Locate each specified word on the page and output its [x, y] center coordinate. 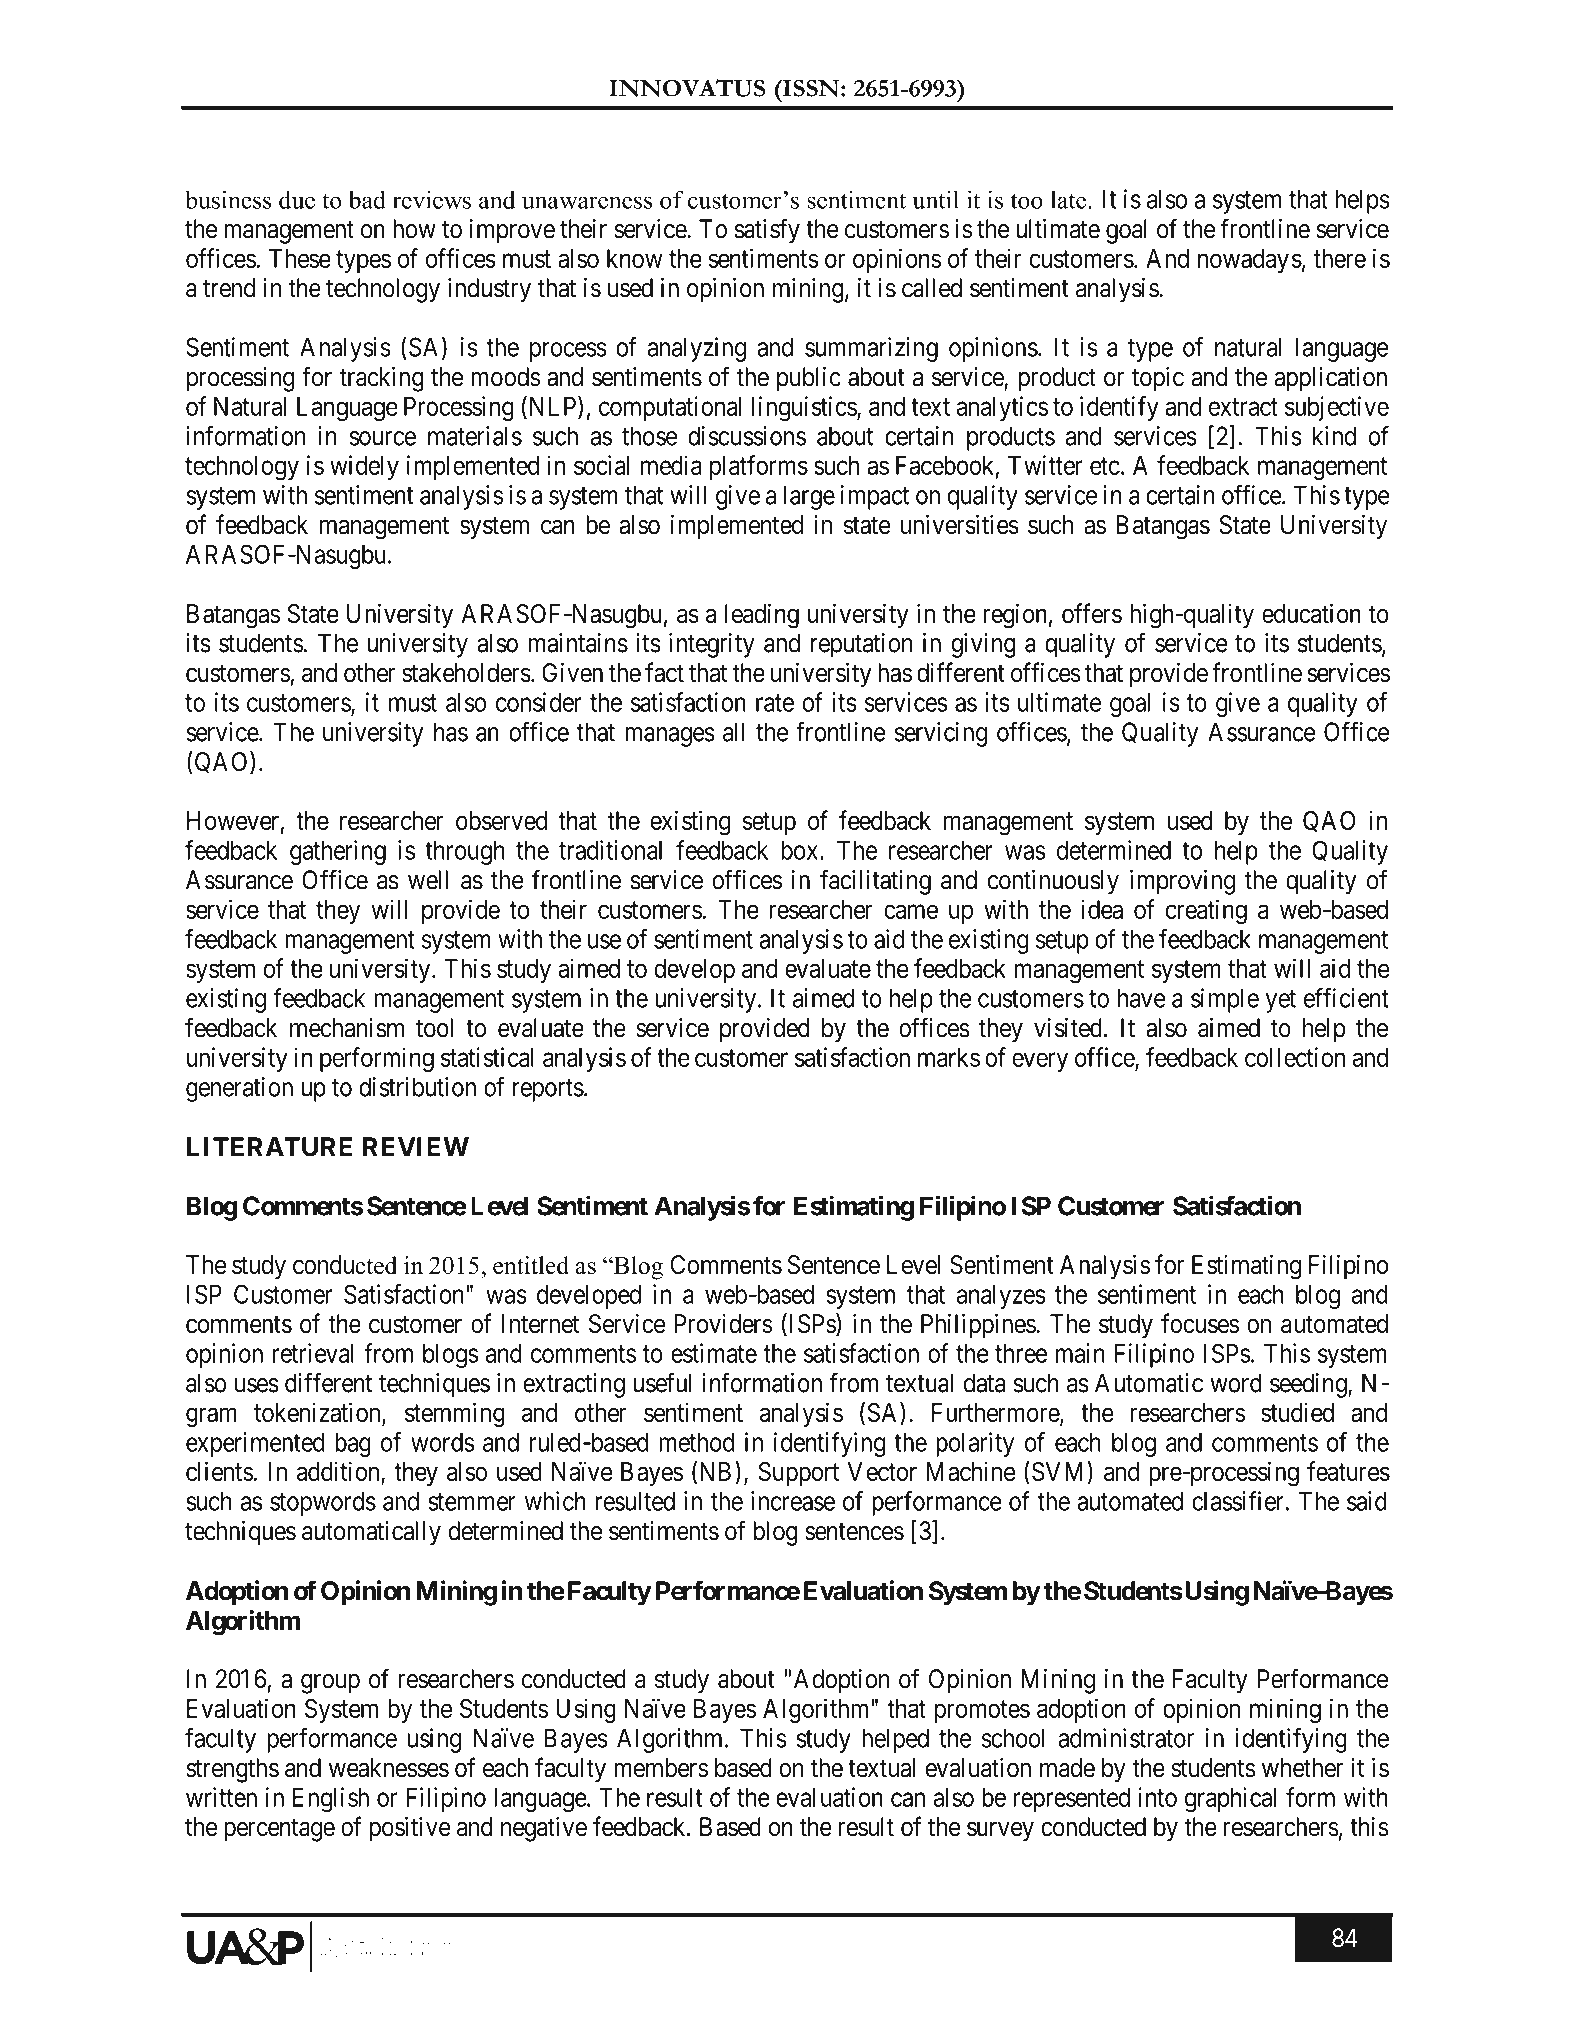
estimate [714, 1353]
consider [538, 702]
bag [353, 1445]
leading [762, 616]
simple [1225, 1000]
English [331, 1799]
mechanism [347, 1028]
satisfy [767, 231]
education [1311, 613]
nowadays [1250, 261]
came [911, 912]
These [300, 258]
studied [1297, 1412]
